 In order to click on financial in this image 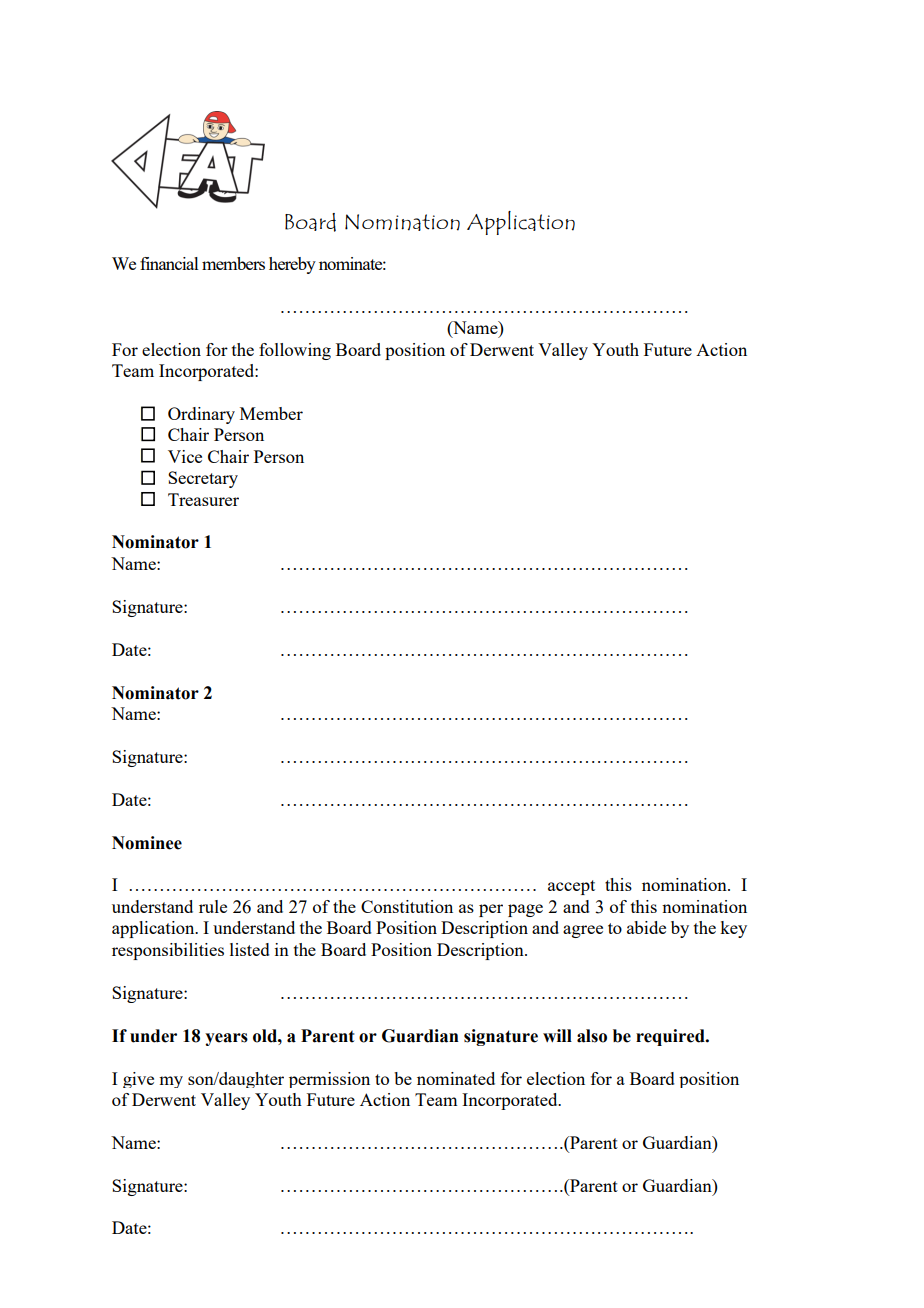, I will do `click(169, 263)`.
